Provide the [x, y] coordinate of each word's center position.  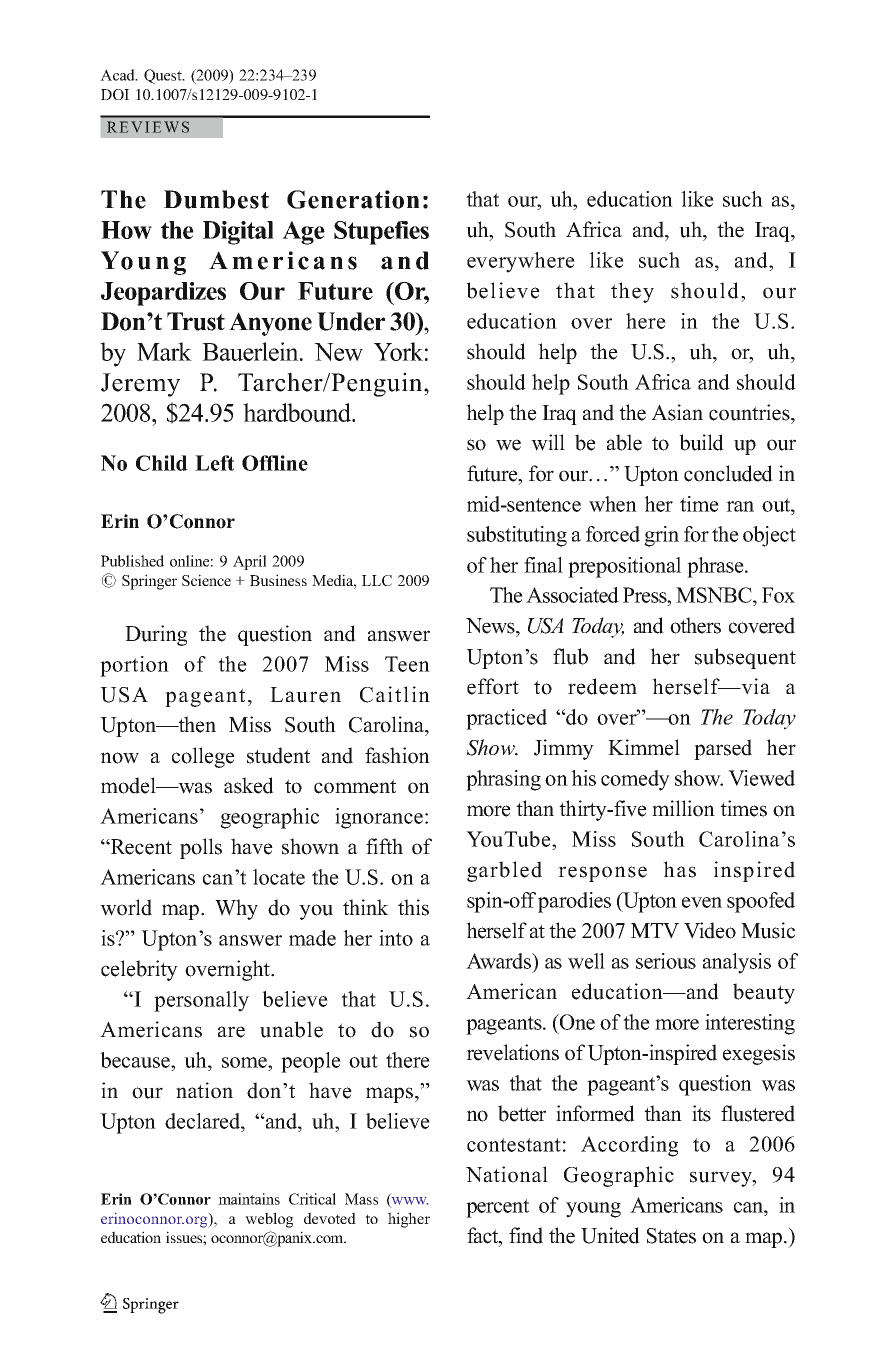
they [632, 292]
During [156, 635]
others [695, 625]
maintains [249, 1199]
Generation [353, 199]
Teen [407, 664]
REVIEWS [148, 127]
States [671, 1236]
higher [409, 1220]
